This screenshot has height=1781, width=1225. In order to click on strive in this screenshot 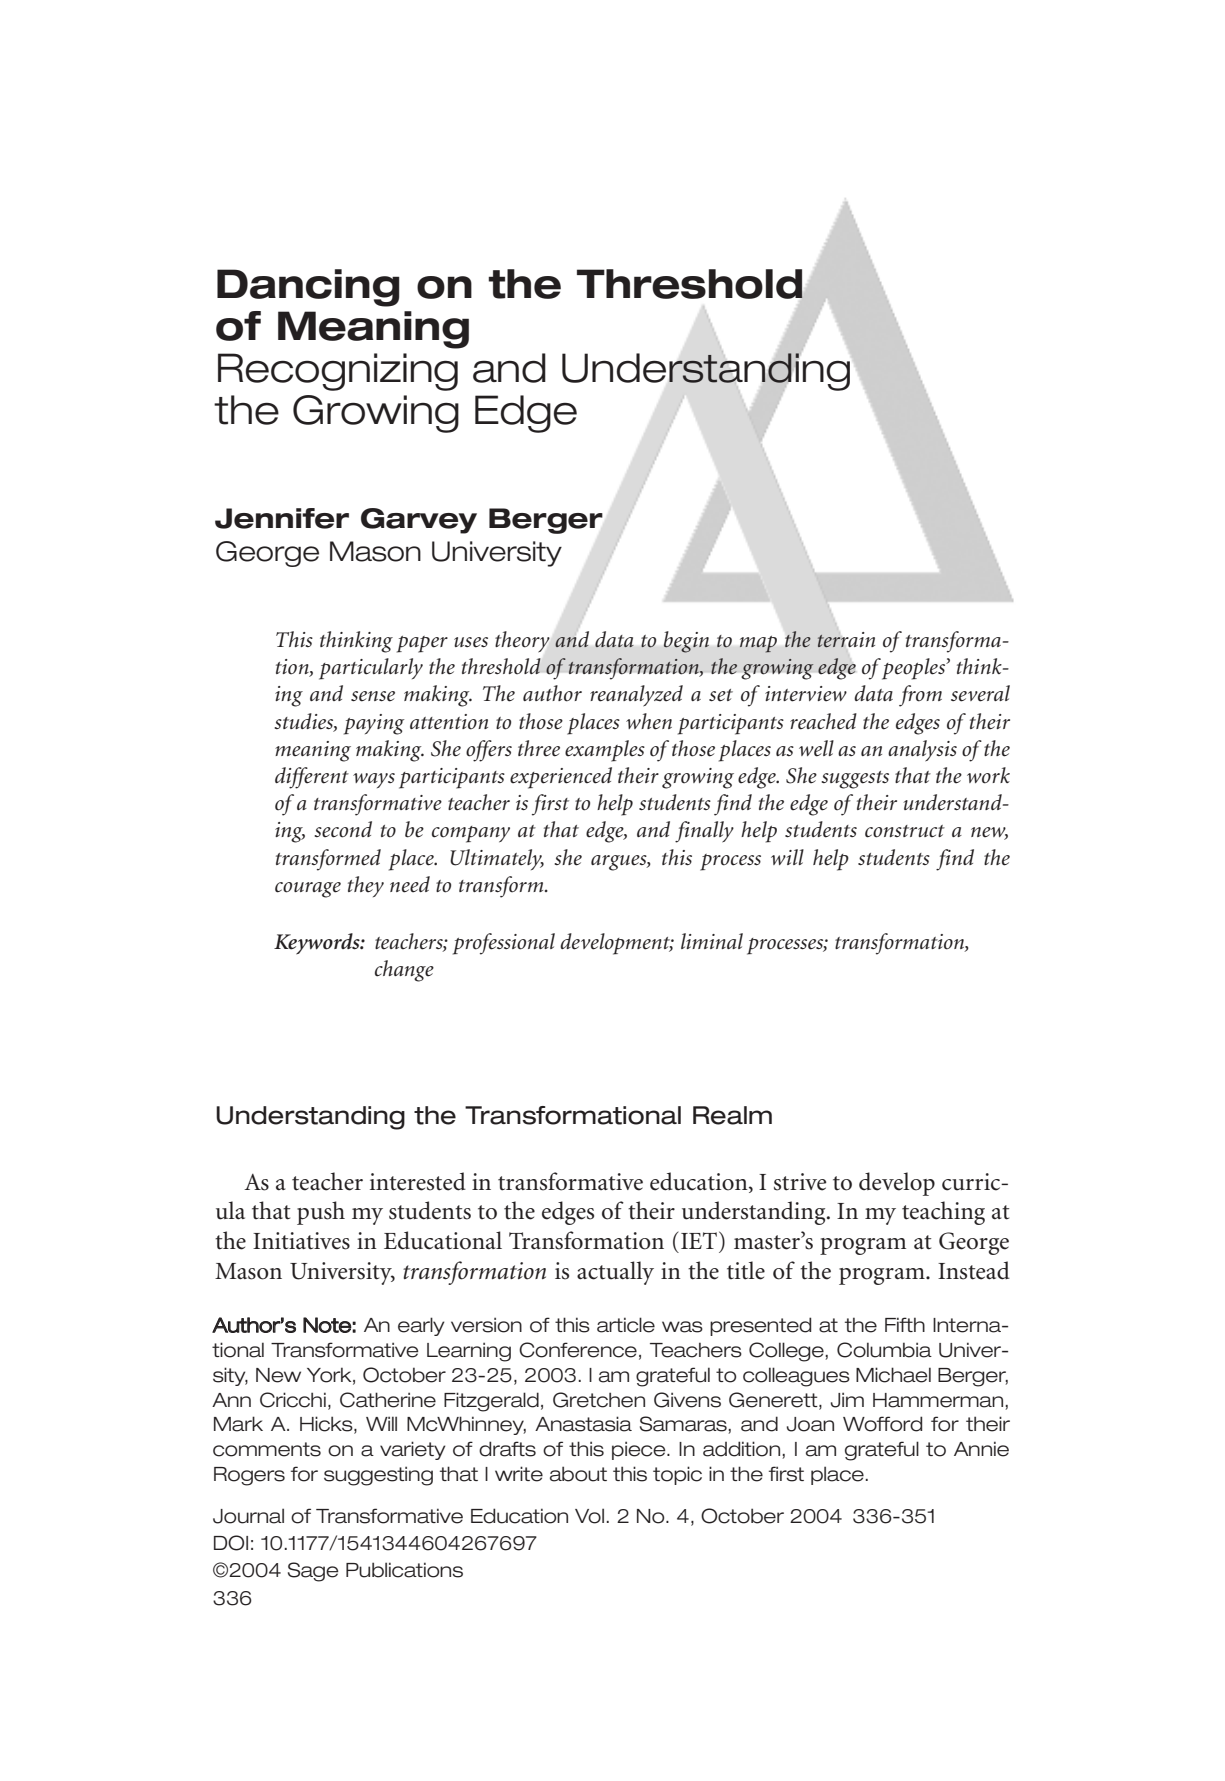, I will do `click(800, 1182)`.
